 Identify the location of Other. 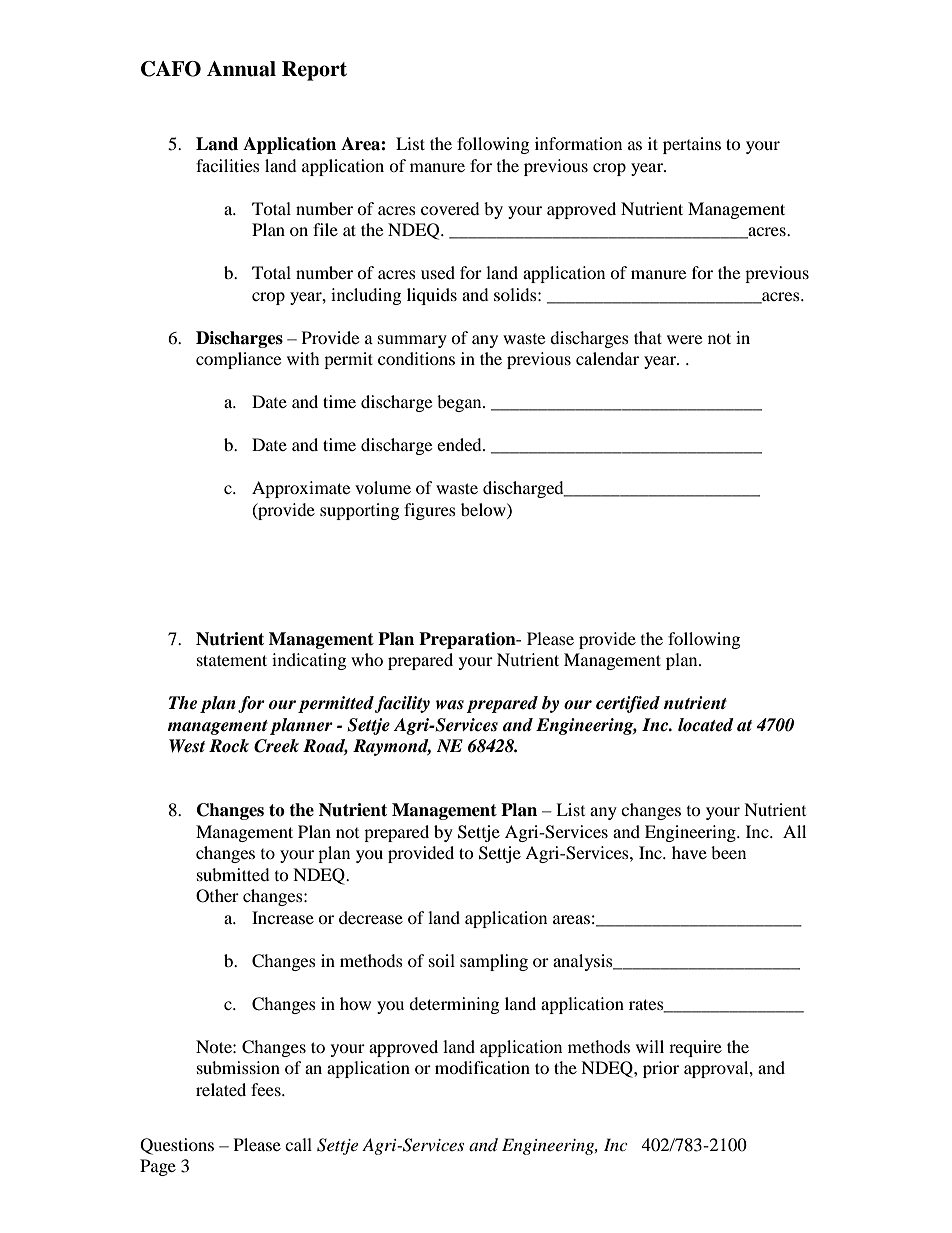
(217, 896).
